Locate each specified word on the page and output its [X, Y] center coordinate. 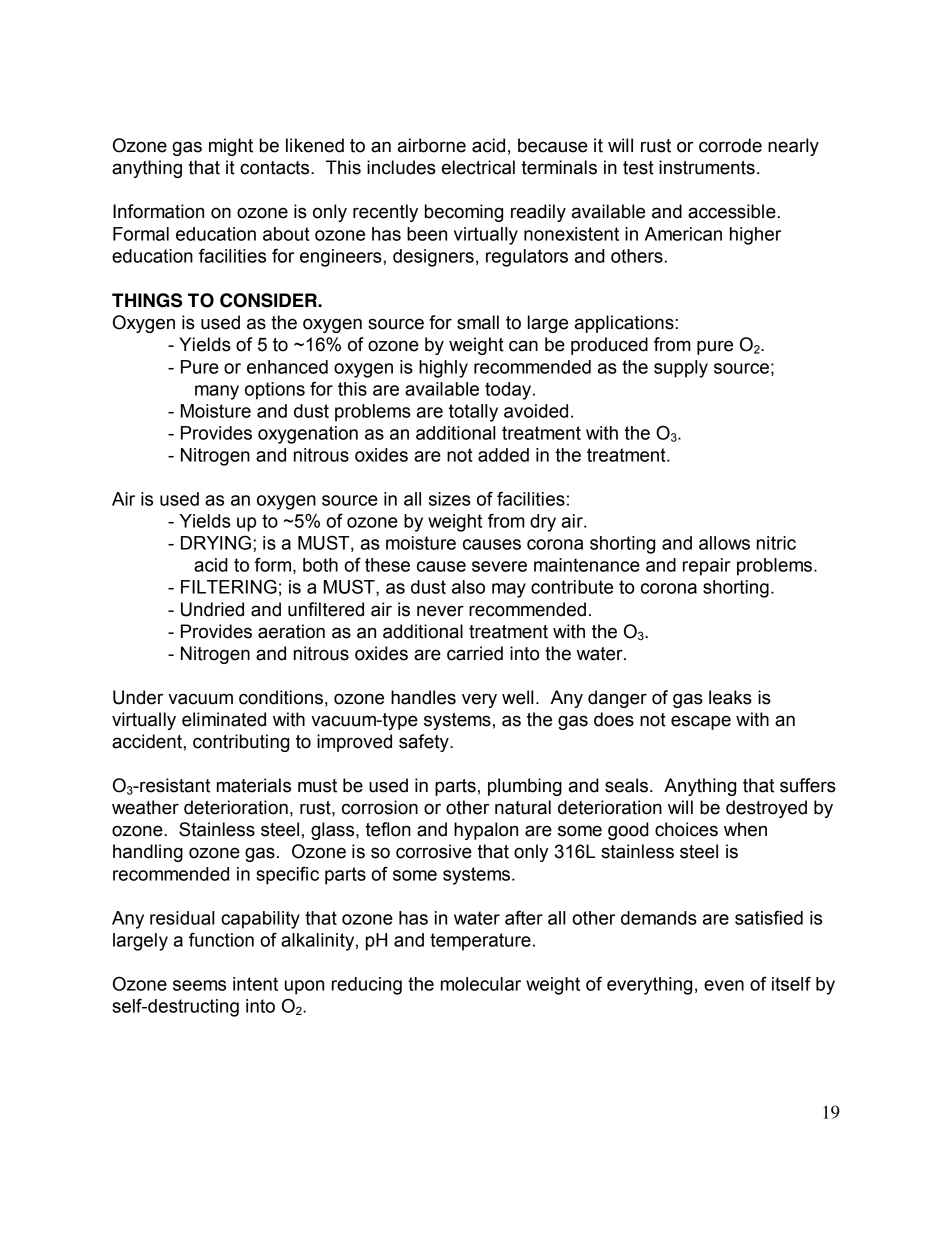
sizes [450, 499]
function [221, 939]
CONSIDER [269, 300]
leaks [730, 697]
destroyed [766, 809]
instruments [707, 167]
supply [681, 369]
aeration [291, 631]
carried [475, 653]
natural [523, 807]
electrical [478, 167]
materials [254, 785]
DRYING [216, 542]
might [231, 147]
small [478, 322]
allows [724, 543]
